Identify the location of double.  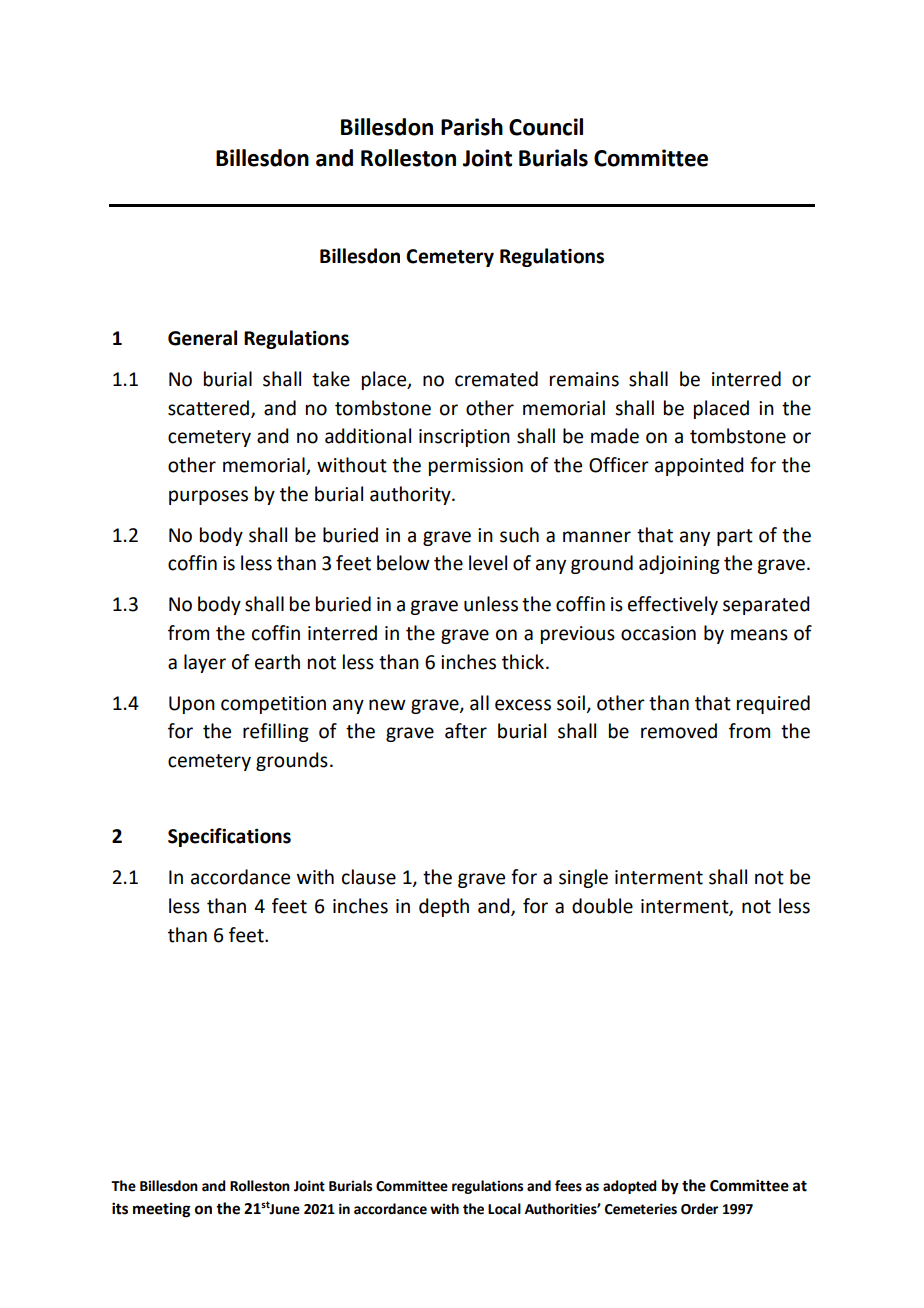
(602, 906).
